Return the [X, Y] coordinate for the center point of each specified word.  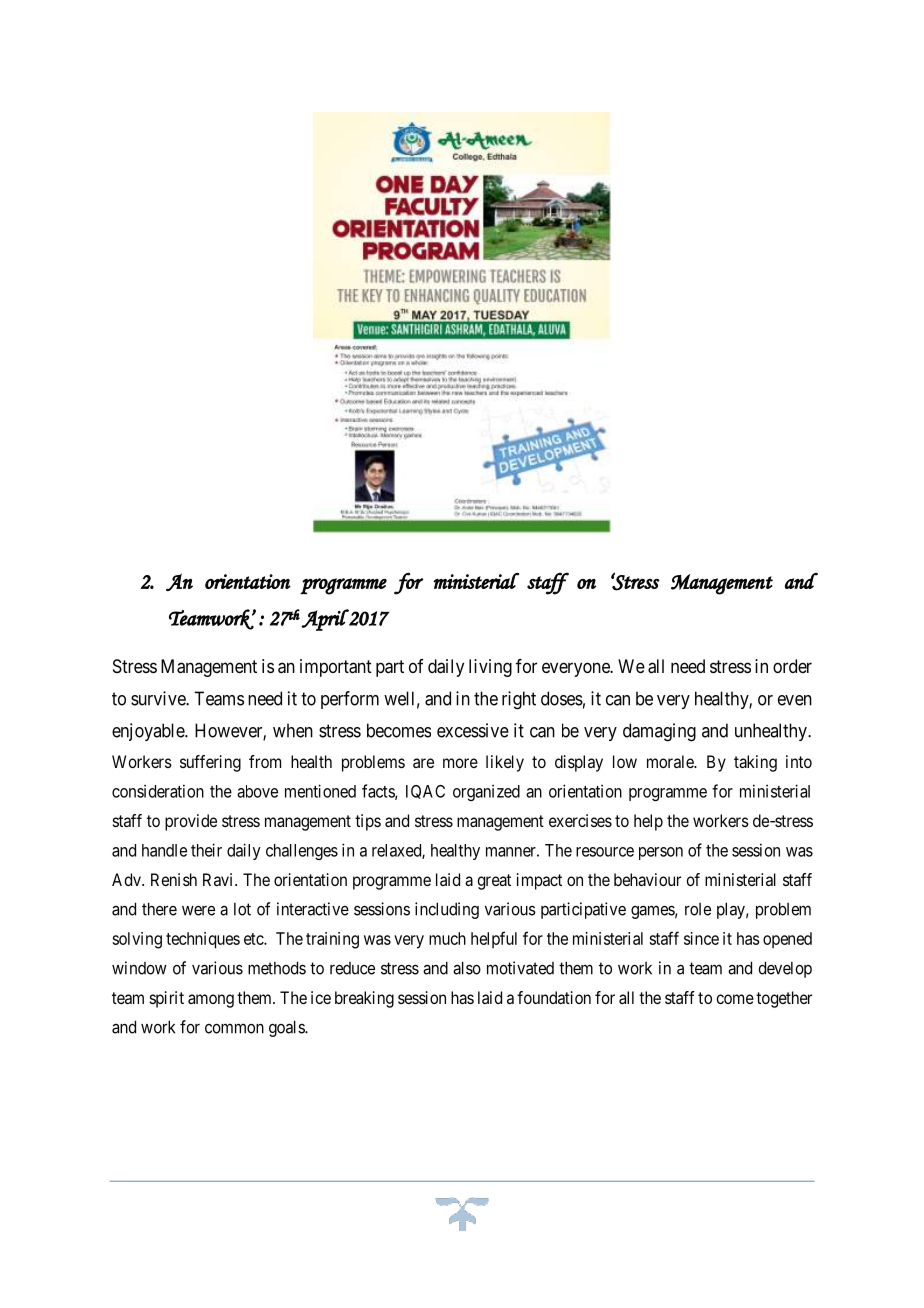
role [698, 909]
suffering [210, 763]
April [325, 620]
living [490, 668]
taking [755, 763]
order [792, 666]
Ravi [219, 879]
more [460, 763]
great [494, 882]
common [234, 1028]
